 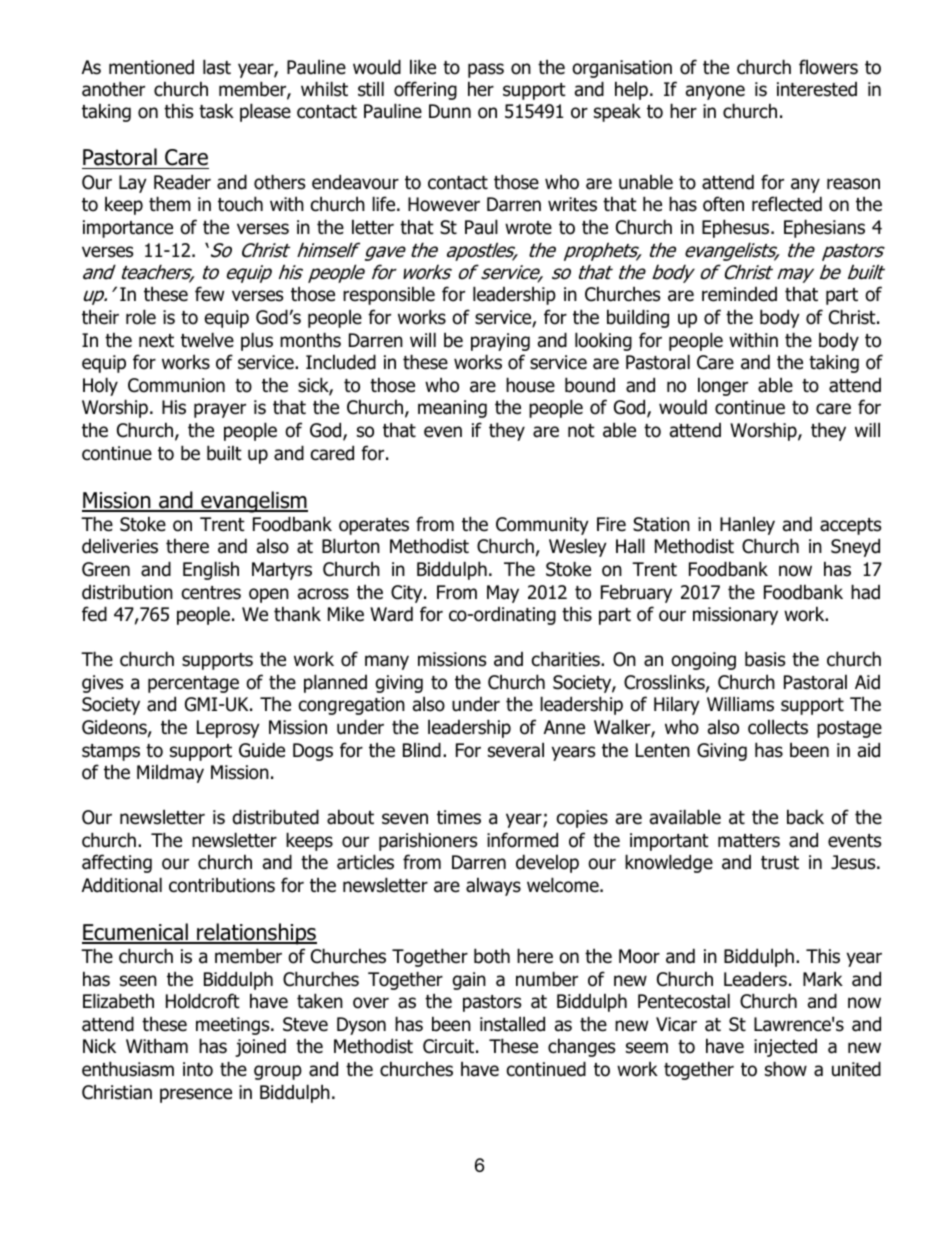 I want to click on City, so click(x=408, y=594).
